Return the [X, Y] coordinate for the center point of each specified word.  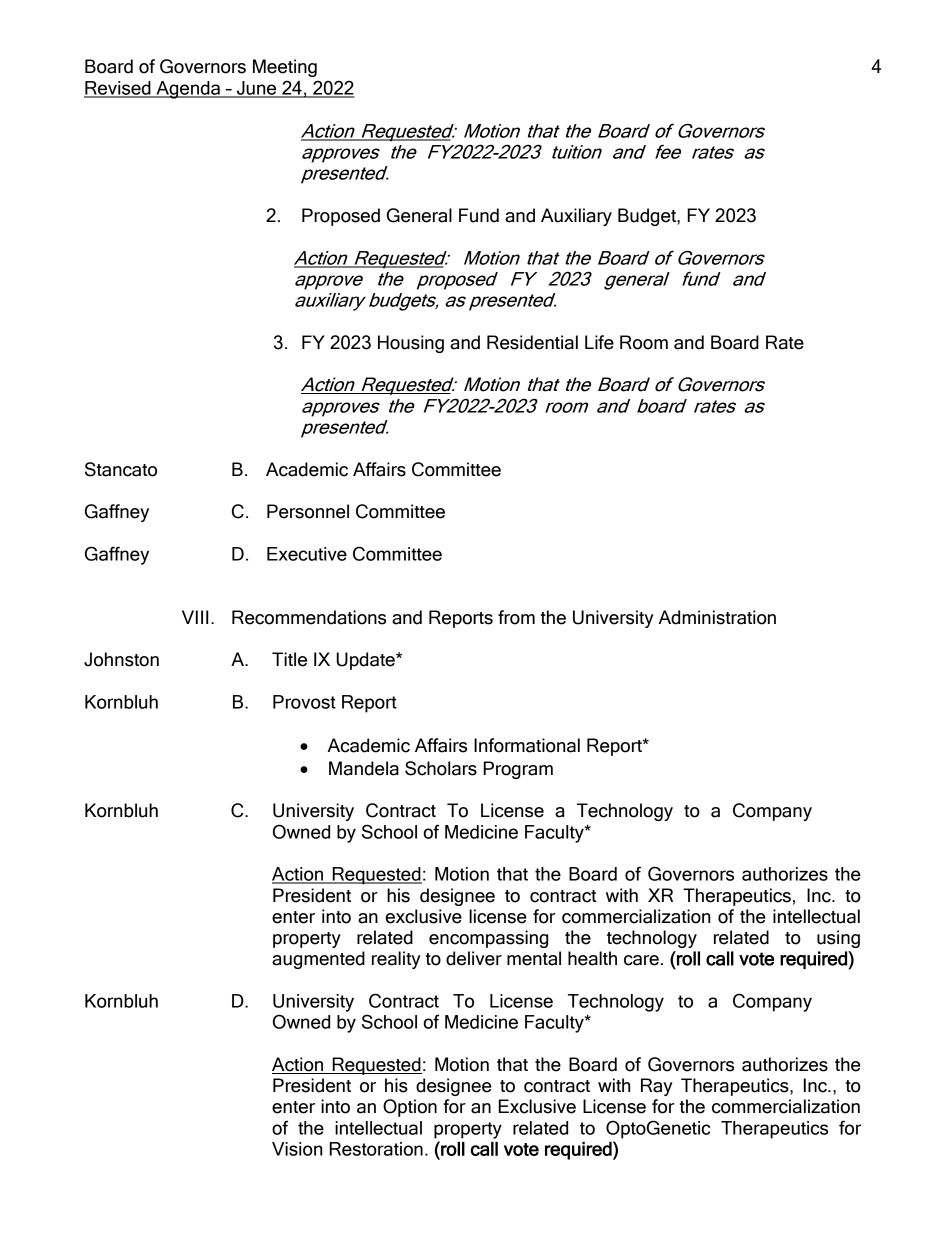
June [257, 89]
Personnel [308, 511]
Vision [297, 1149]
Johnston [121, 659]
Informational [527, 745]
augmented [318, 960]
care [641, 960]
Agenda [188, 90]
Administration [717, 617]
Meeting [285, 68]
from [516, 617]
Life [599, 342]
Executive [307, 554]
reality [396, 960]
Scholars [441, 768]
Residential [532, 342]
